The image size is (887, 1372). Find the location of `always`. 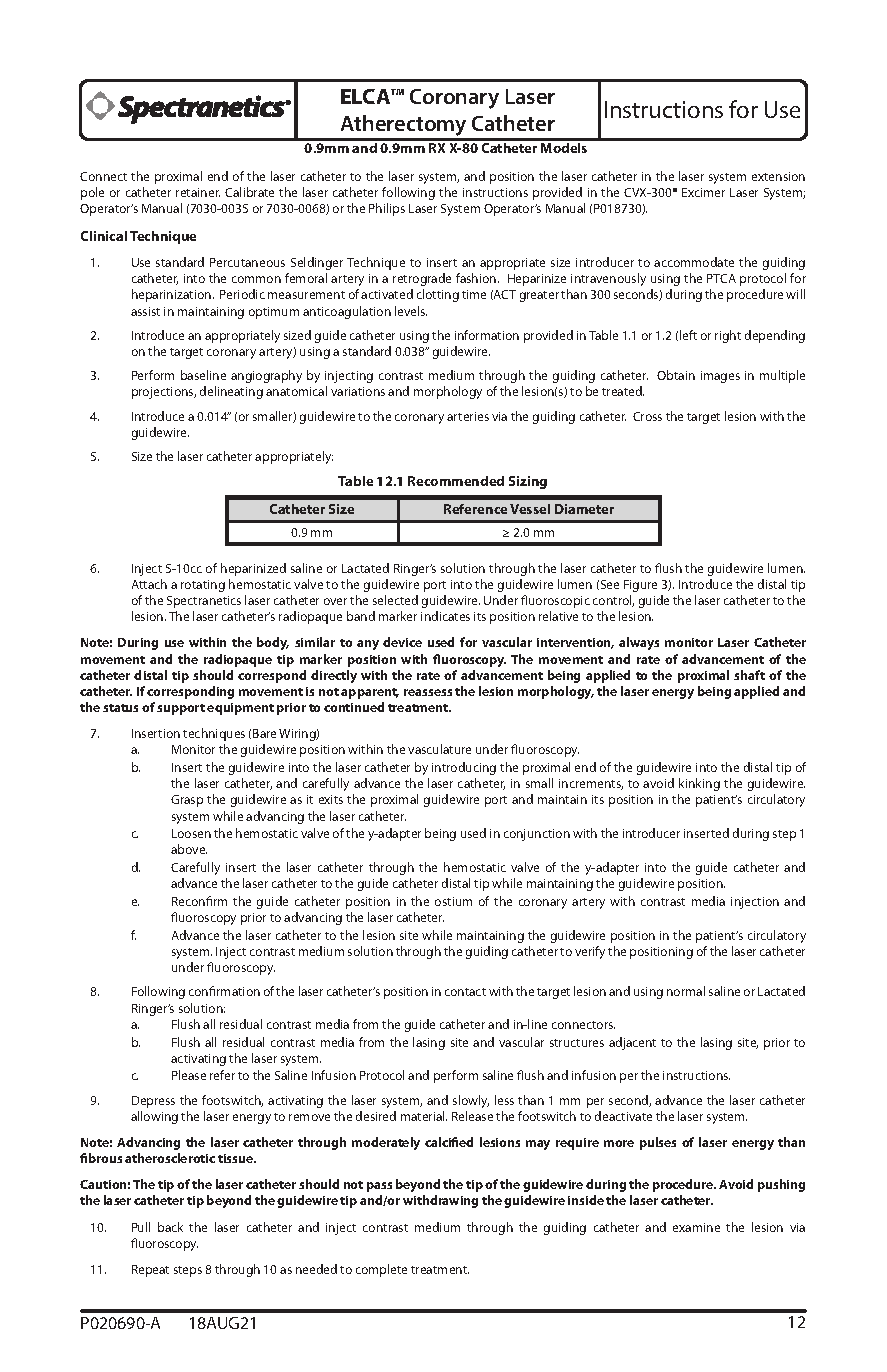

always is located at coordinates (639, 643).
